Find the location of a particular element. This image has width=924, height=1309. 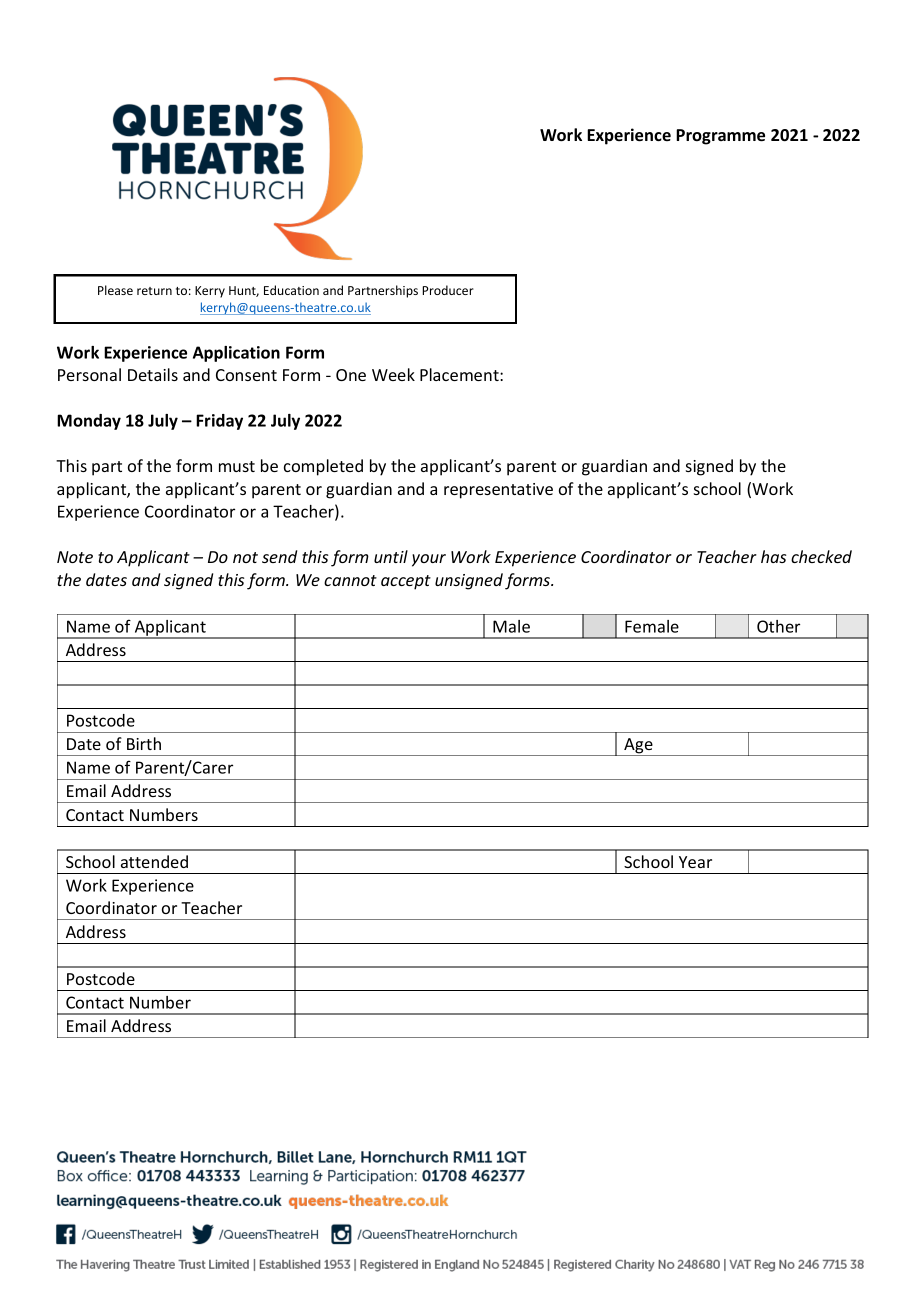

return is located at coordinates (154, 291).
